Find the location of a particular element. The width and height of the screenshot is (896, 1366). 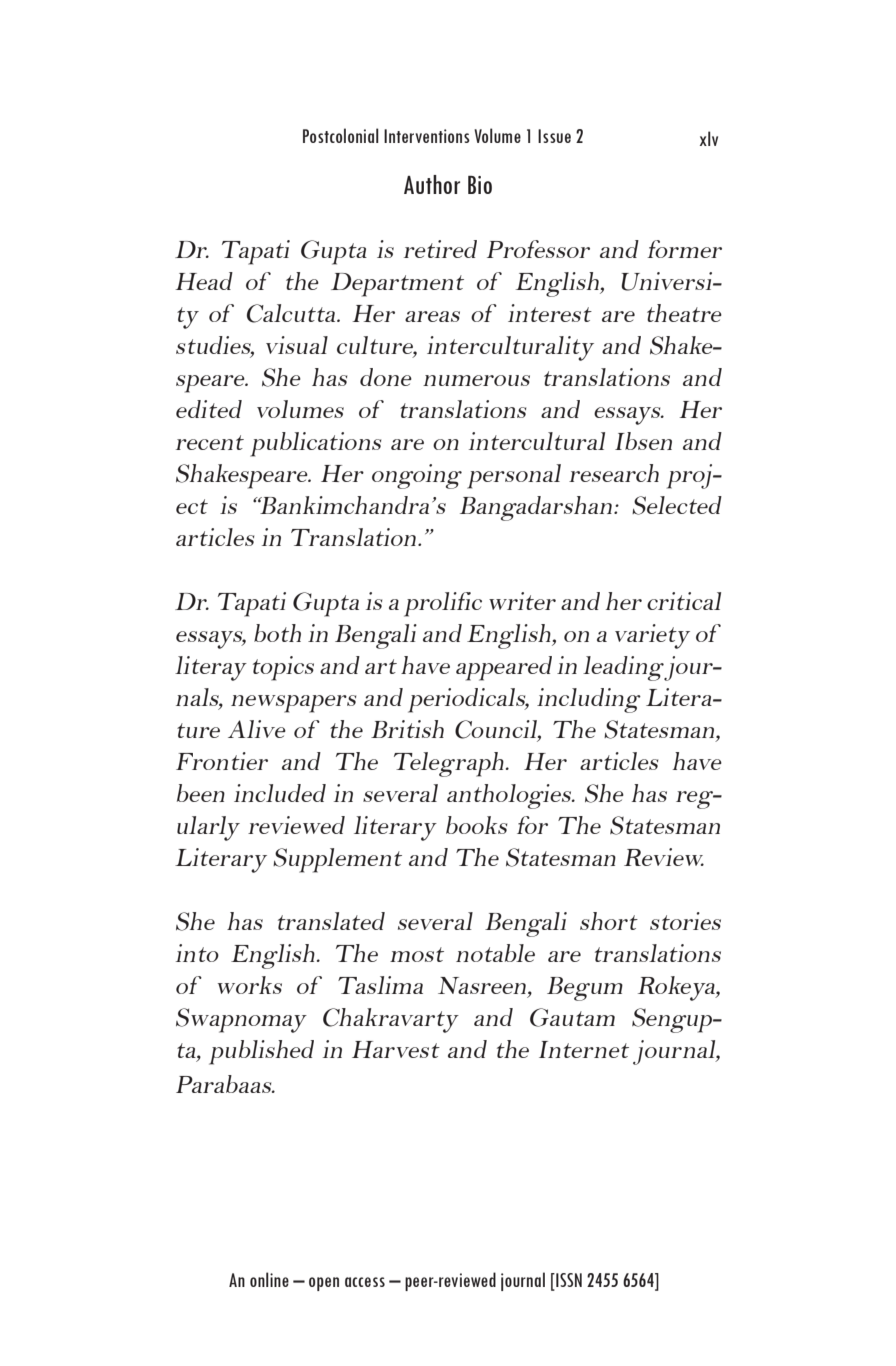

Issue is located at coordinates (554, 136).
